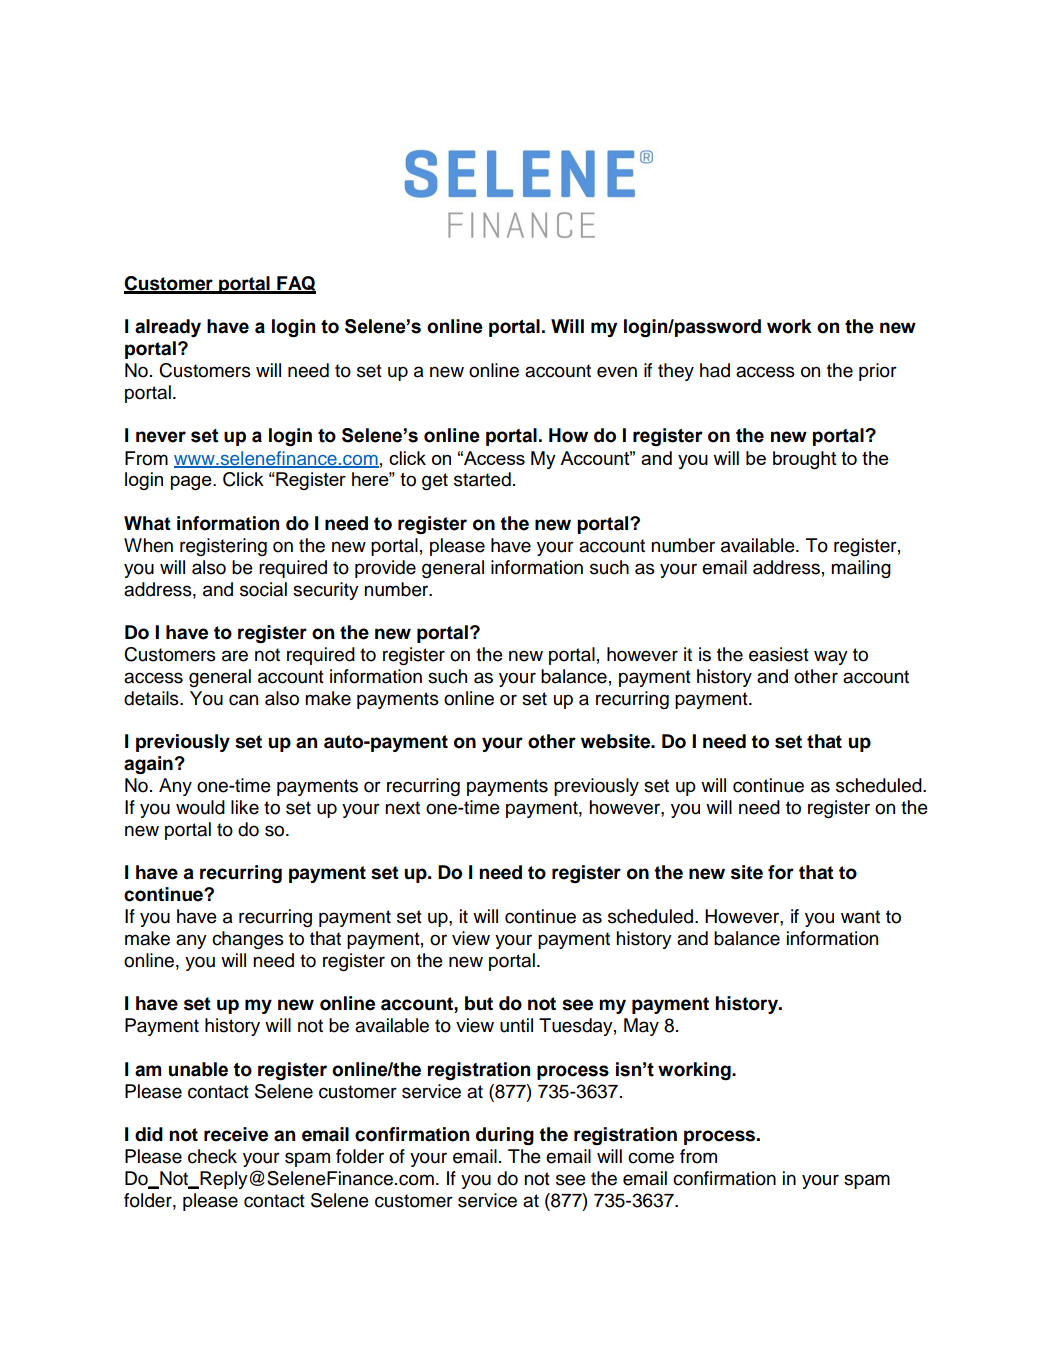  What do you see at coordinates (617, 372) in the image?
I see `even` at bounding box center [617, 372].
